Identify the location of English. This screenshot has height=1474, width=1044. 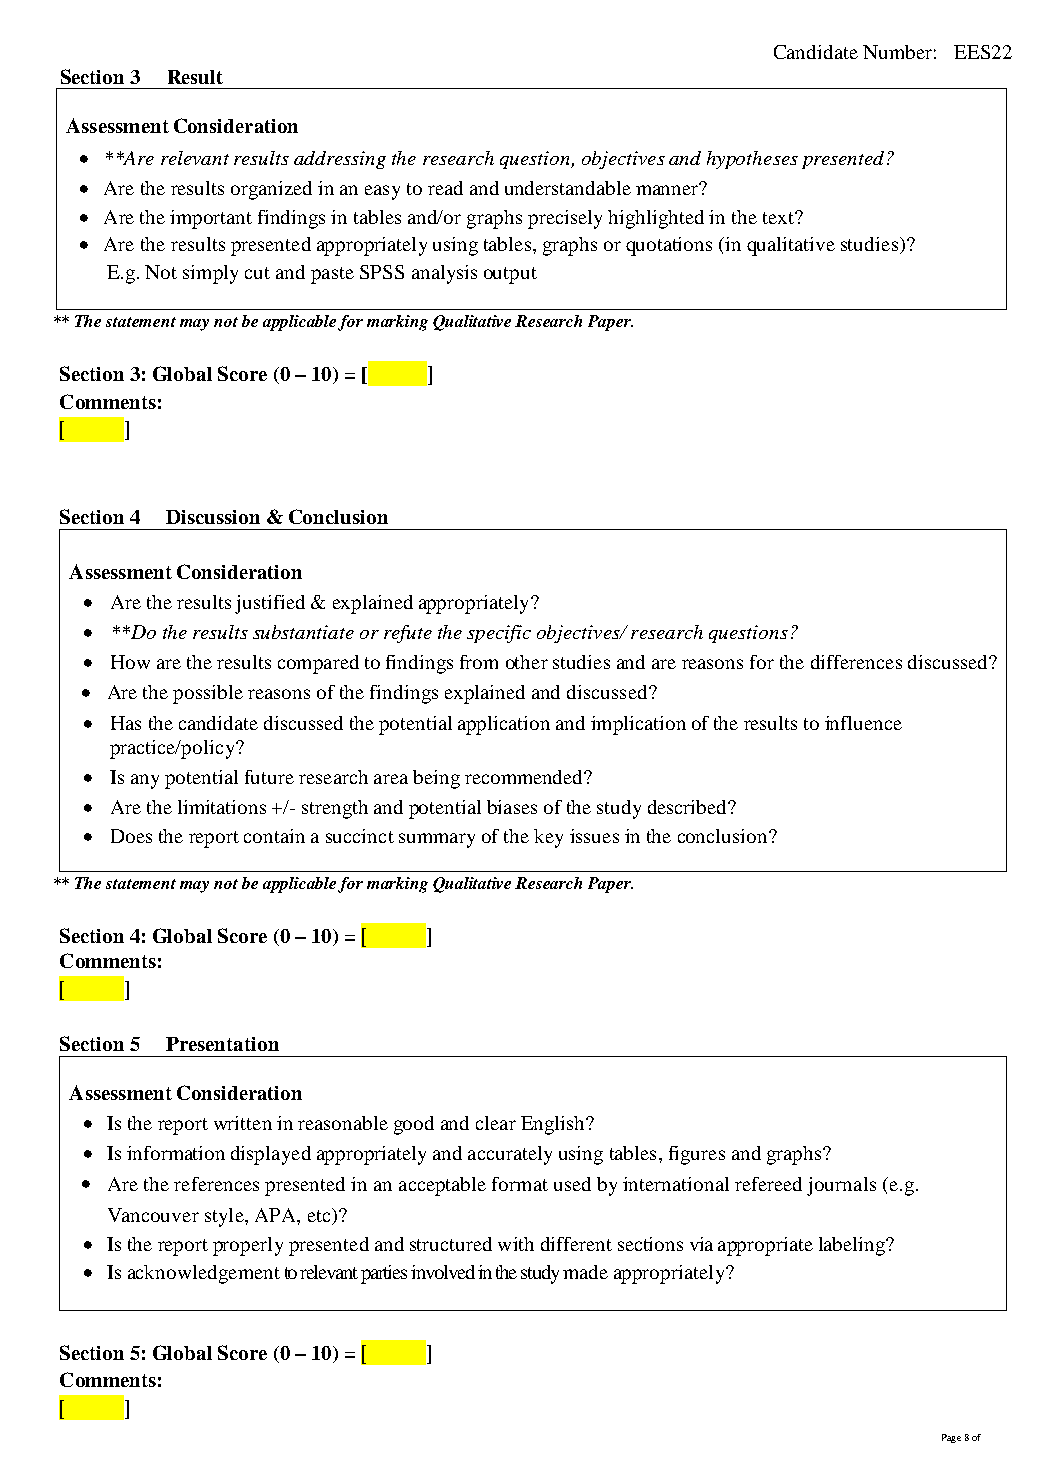
(554, 1125).
